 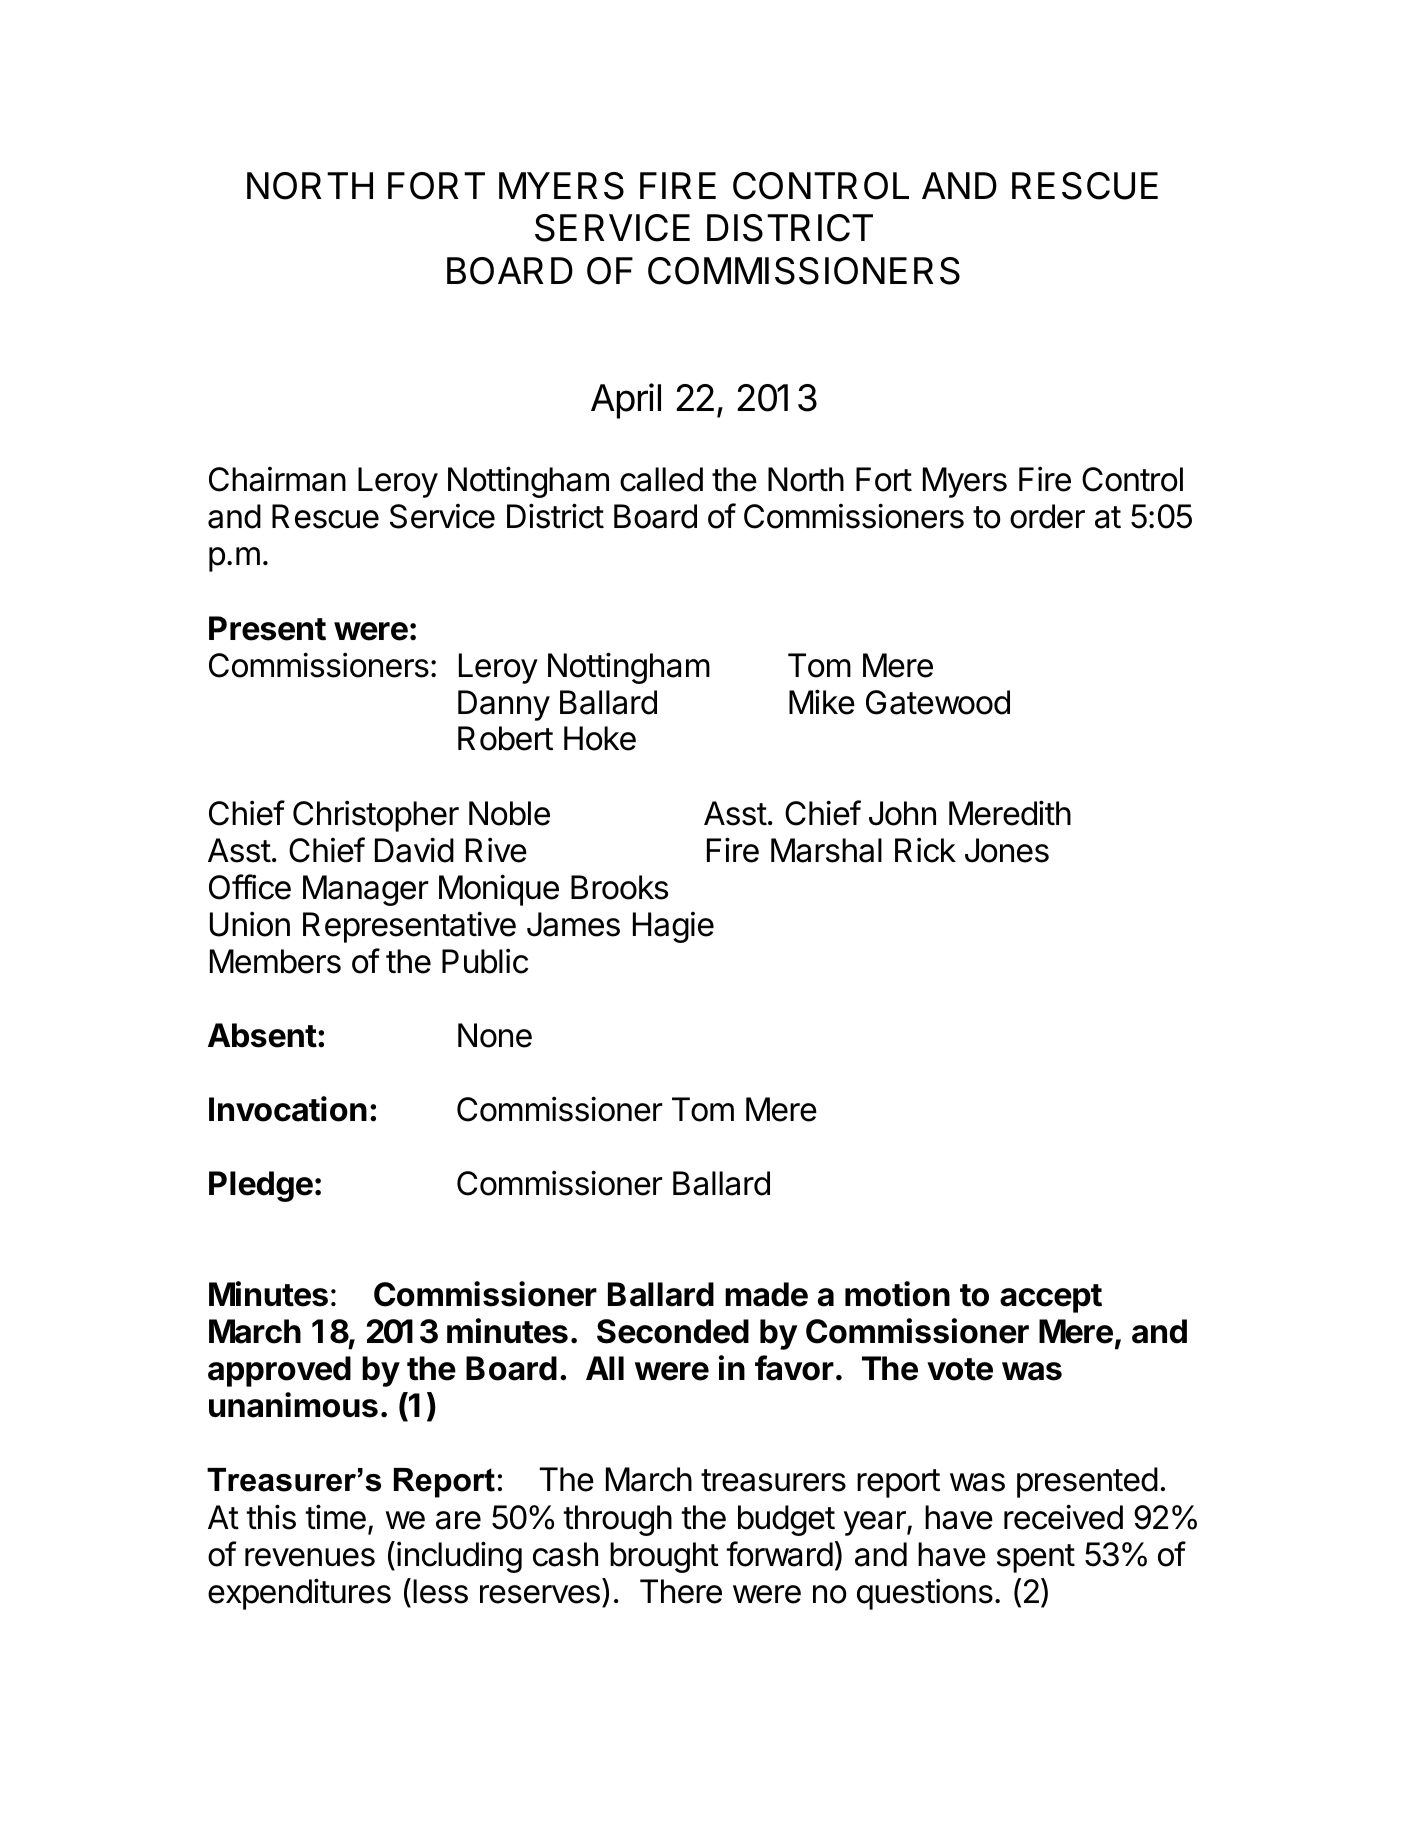 I want to click on April, so click(x=626, y=401).
